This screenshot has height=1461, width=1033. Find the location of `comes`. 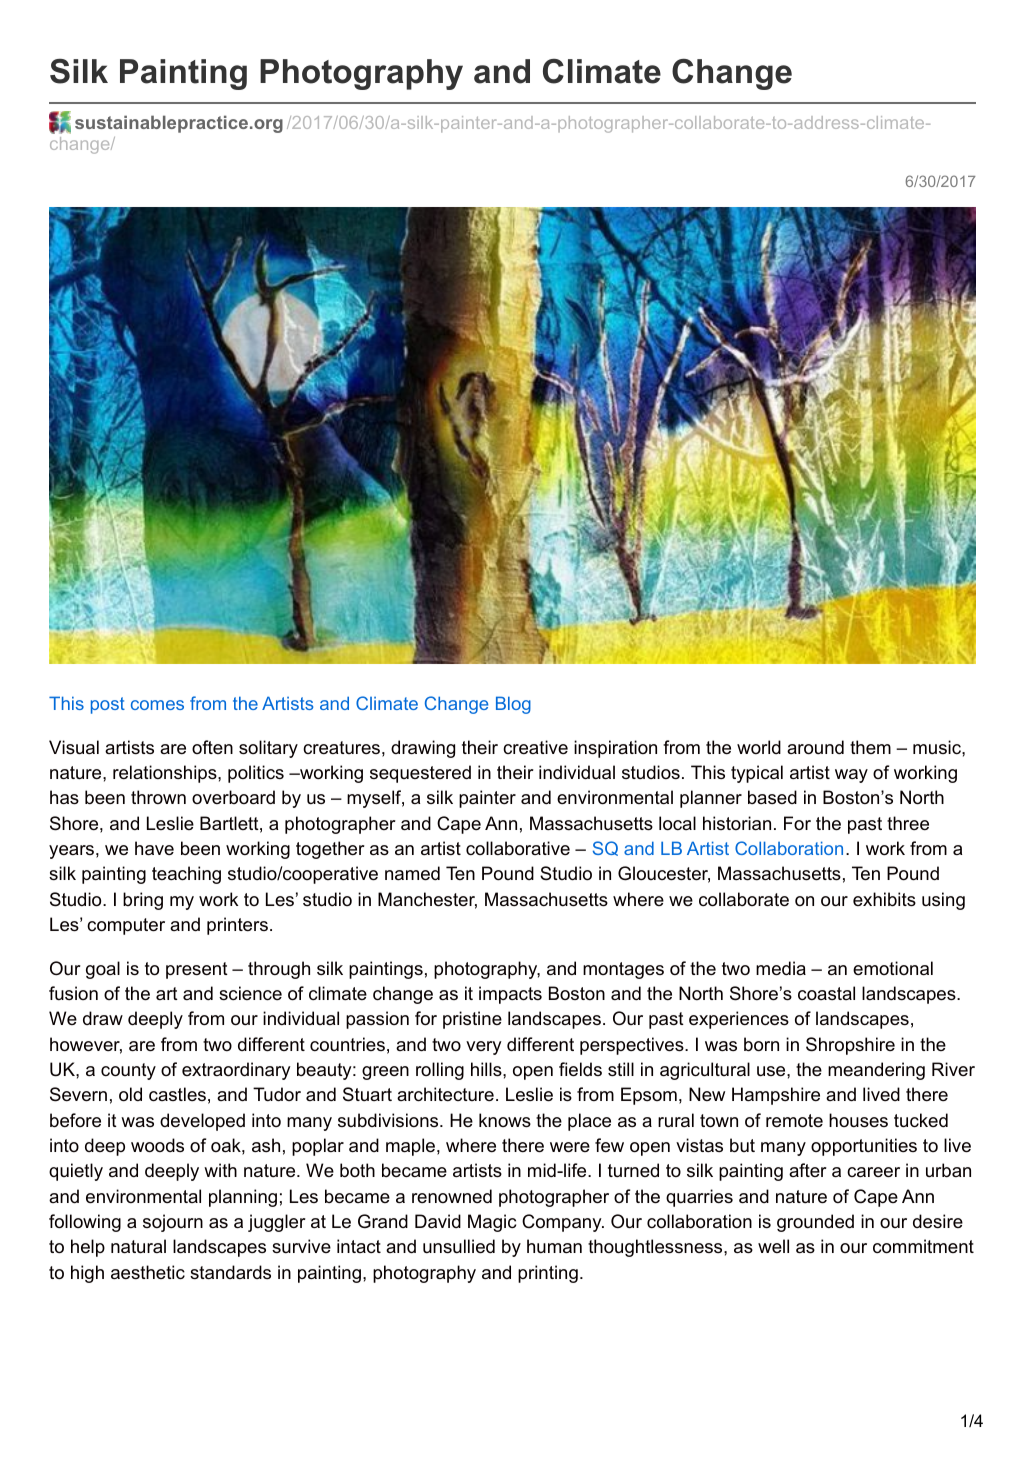

comes is located at coordinates (157, 705).
